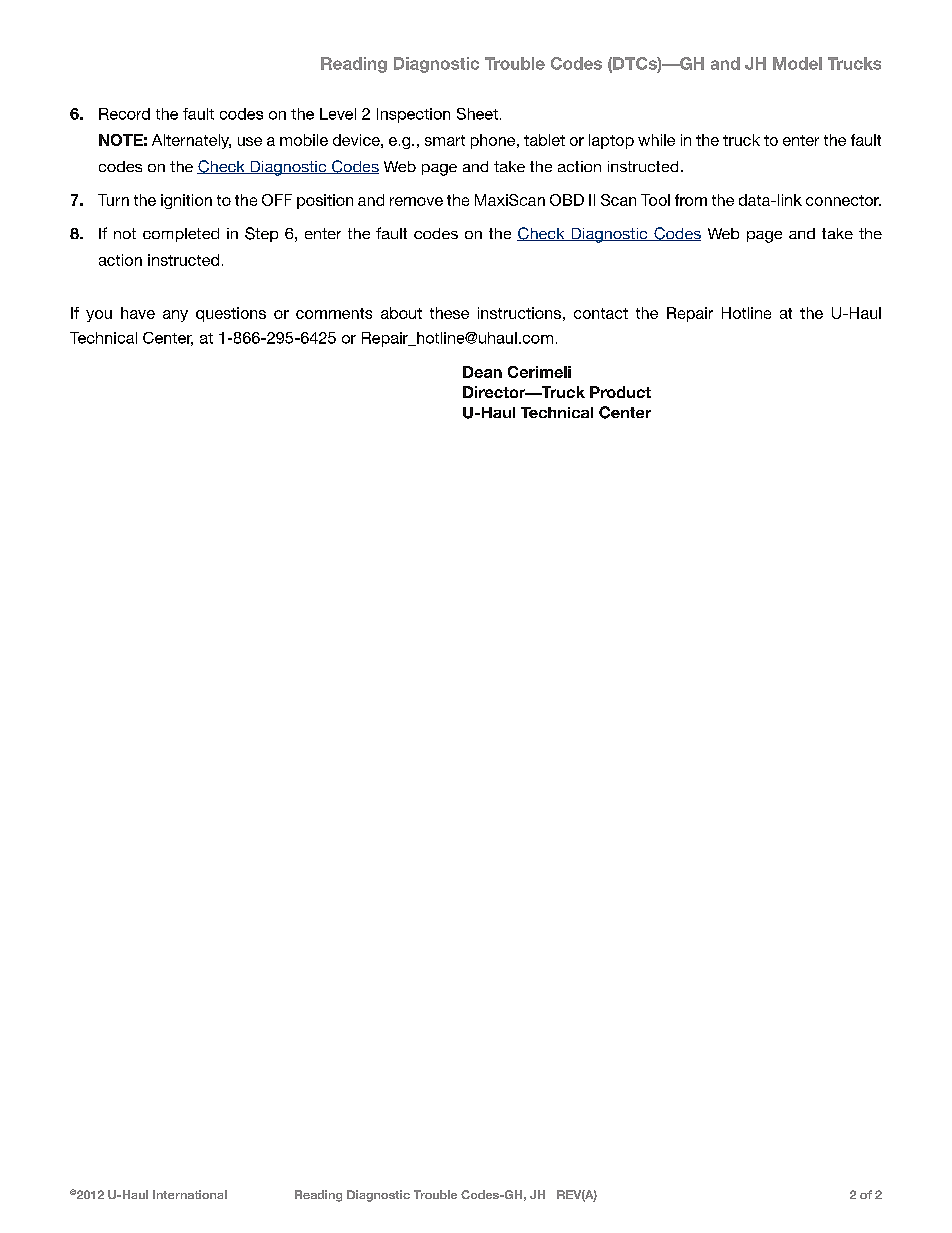  I want to click on Product, so click(620, 392).
